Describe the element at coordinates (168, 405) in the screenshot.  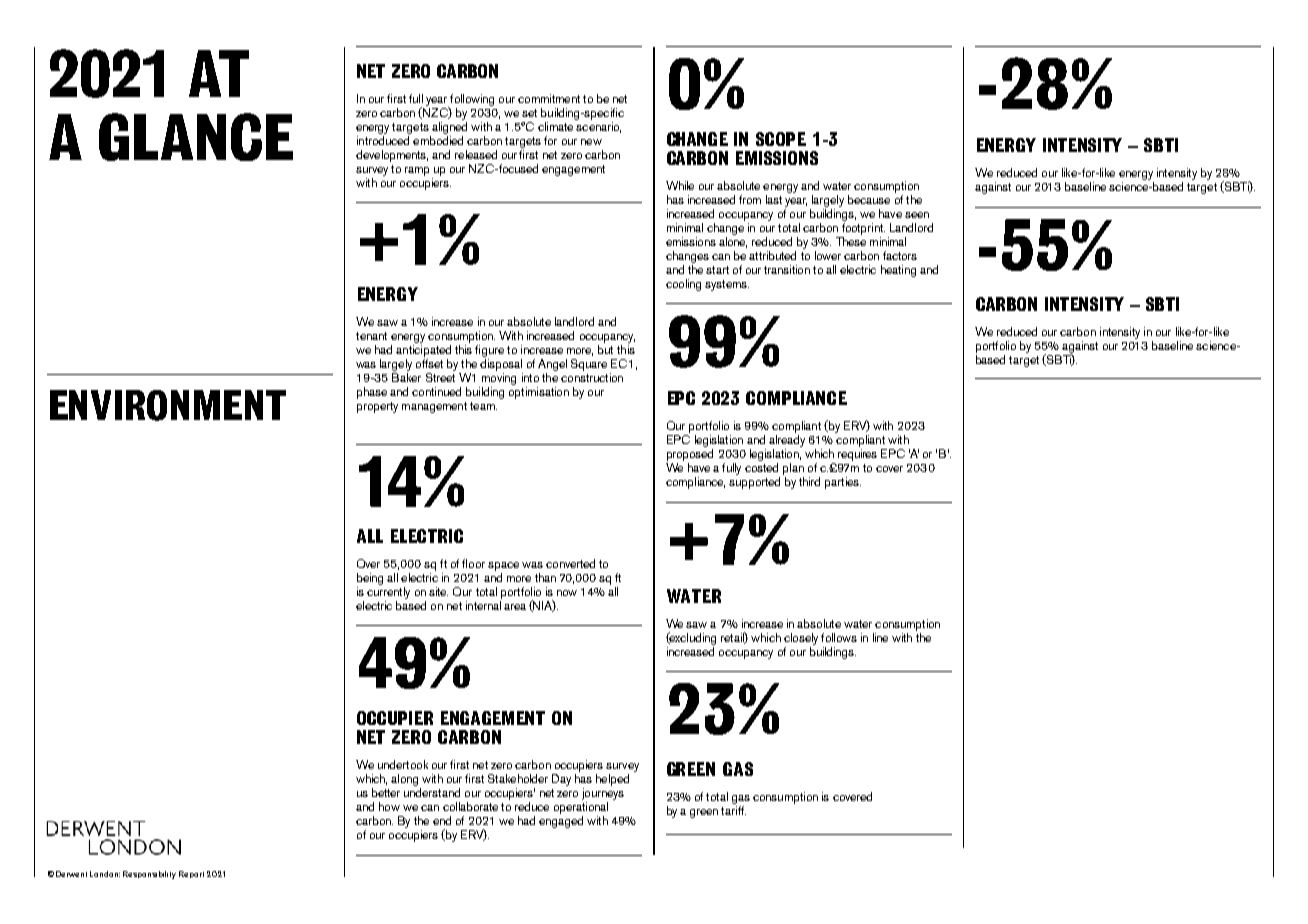
I see `ENVIRONMENT` at that location.
